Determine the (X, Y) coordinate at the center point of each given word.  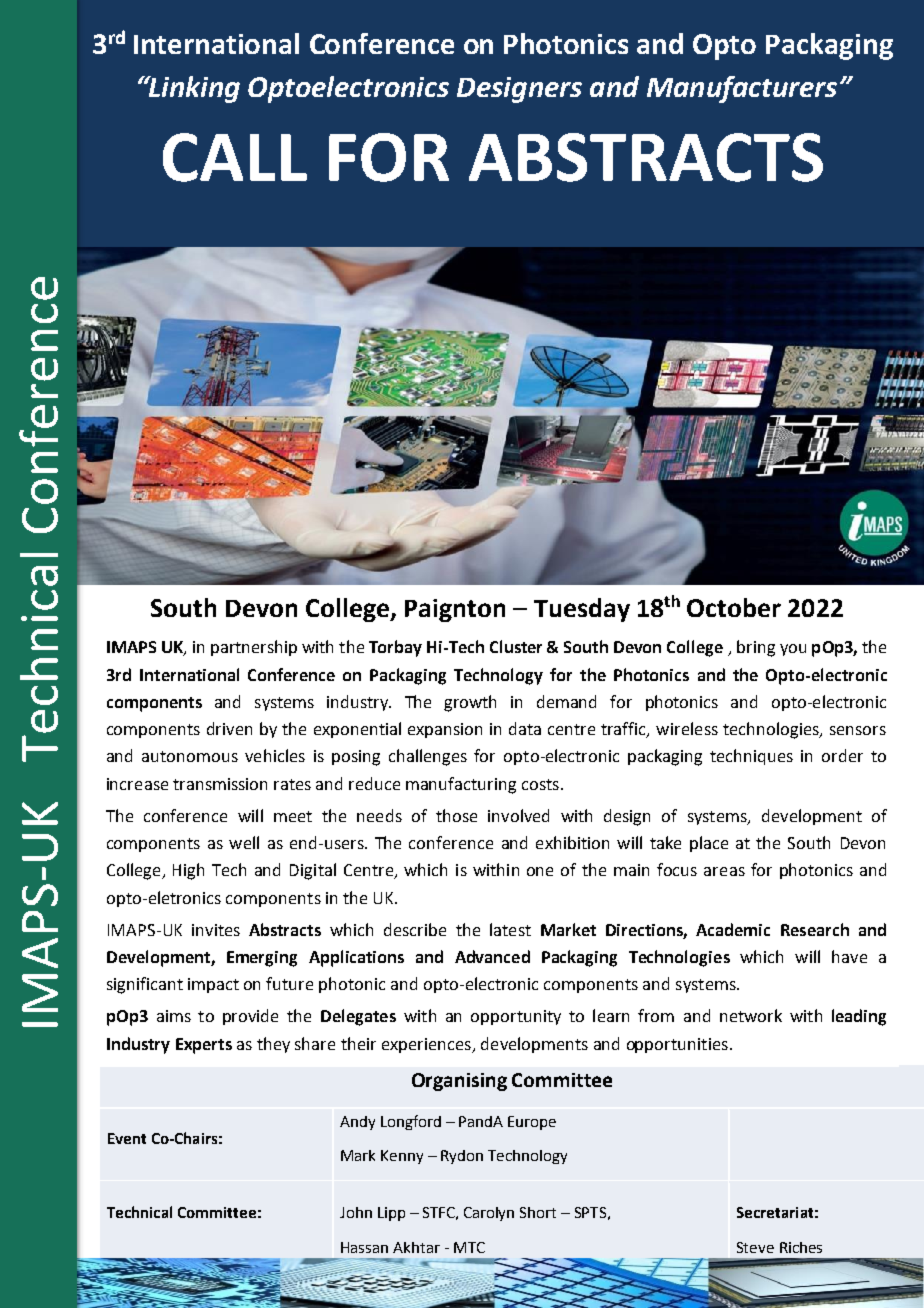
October (734, 607)
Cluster (516, 646)
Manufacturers (742, 89)
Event (127, 1138)
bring (756, 648)
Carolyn (489, 1214)
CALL (235, 157)
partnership (254, 648)
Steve (755, 1247)
